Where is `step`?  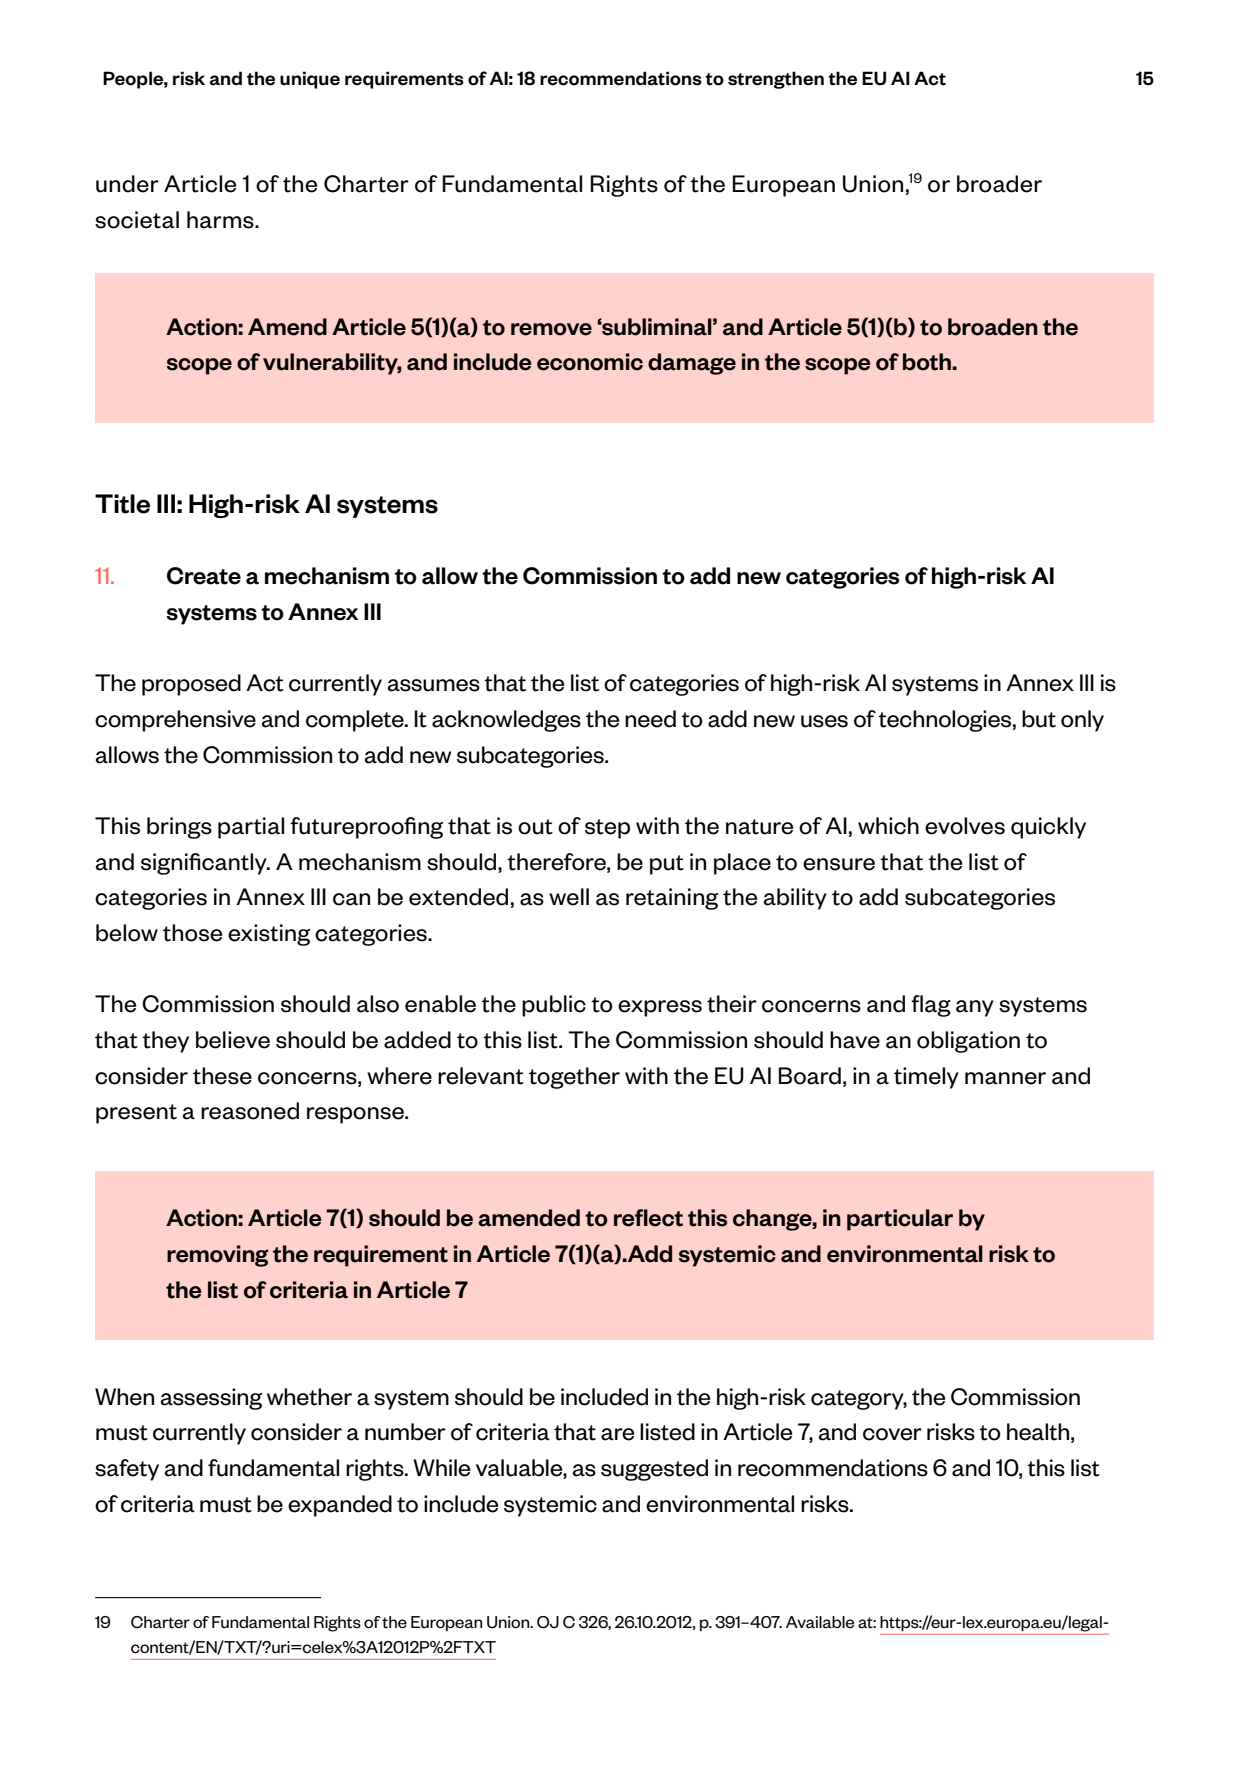 step is located at coordinates (607, 829).
